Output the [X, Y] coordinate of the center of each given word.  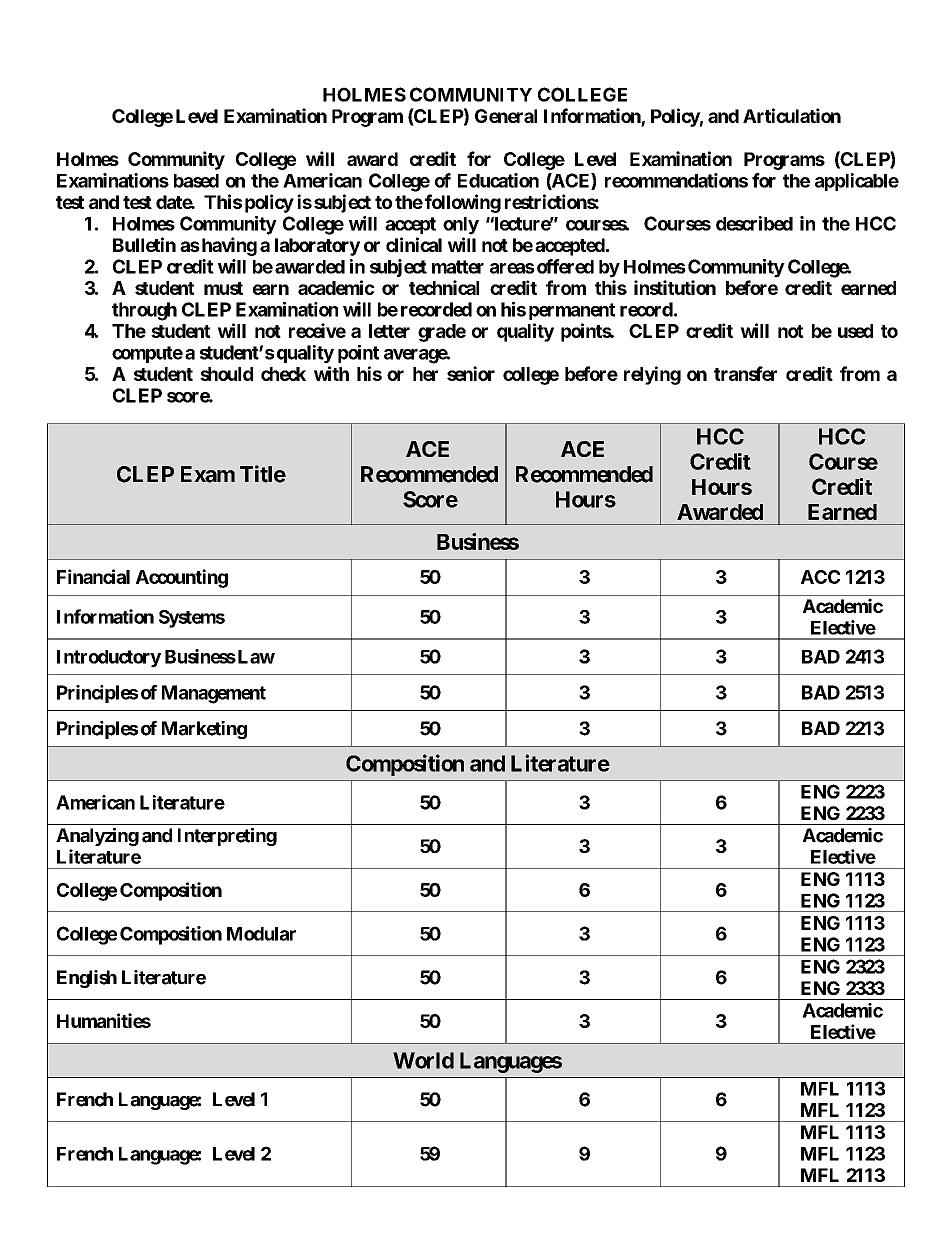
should [226, 374]
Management [214, 694]
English [87, 979]
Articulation [792, 115]
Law [255, 657]
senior [471, 373]
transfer [745, 373]
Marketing [204, 730]
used [855, 331]
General [506, 116]
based [196, 181]
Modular [261, 934]
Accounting [182, 578]
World [423, 1060]
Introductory [109, 659]
